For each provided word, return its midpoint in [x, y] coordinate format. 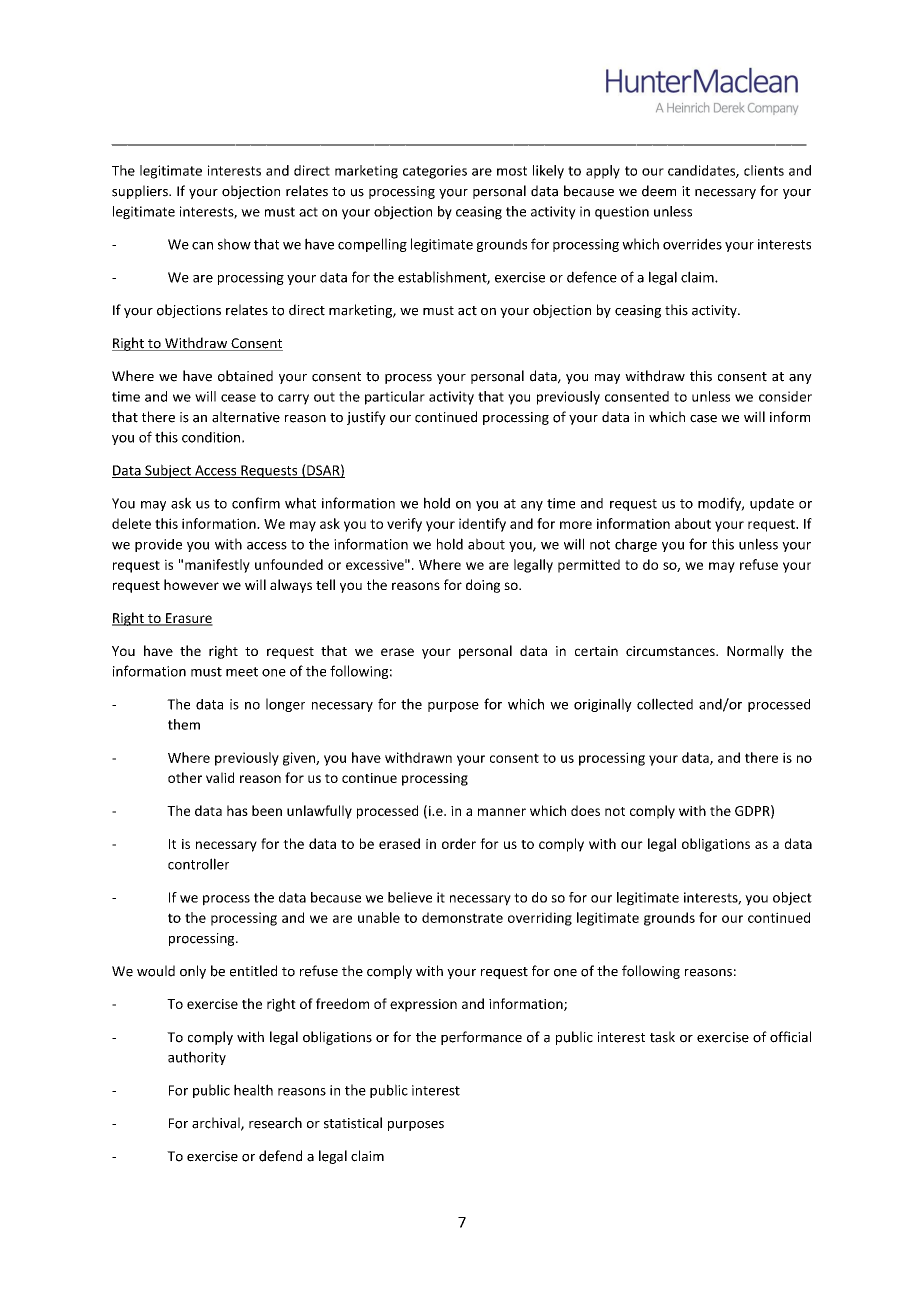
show [234, 244]
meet [242, 672]
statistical [353, 1123]
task [662, 1037]
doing [483, 586]
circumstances [671, 651]
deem [659, 191]
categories [435, 172]
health [253, 1090]
